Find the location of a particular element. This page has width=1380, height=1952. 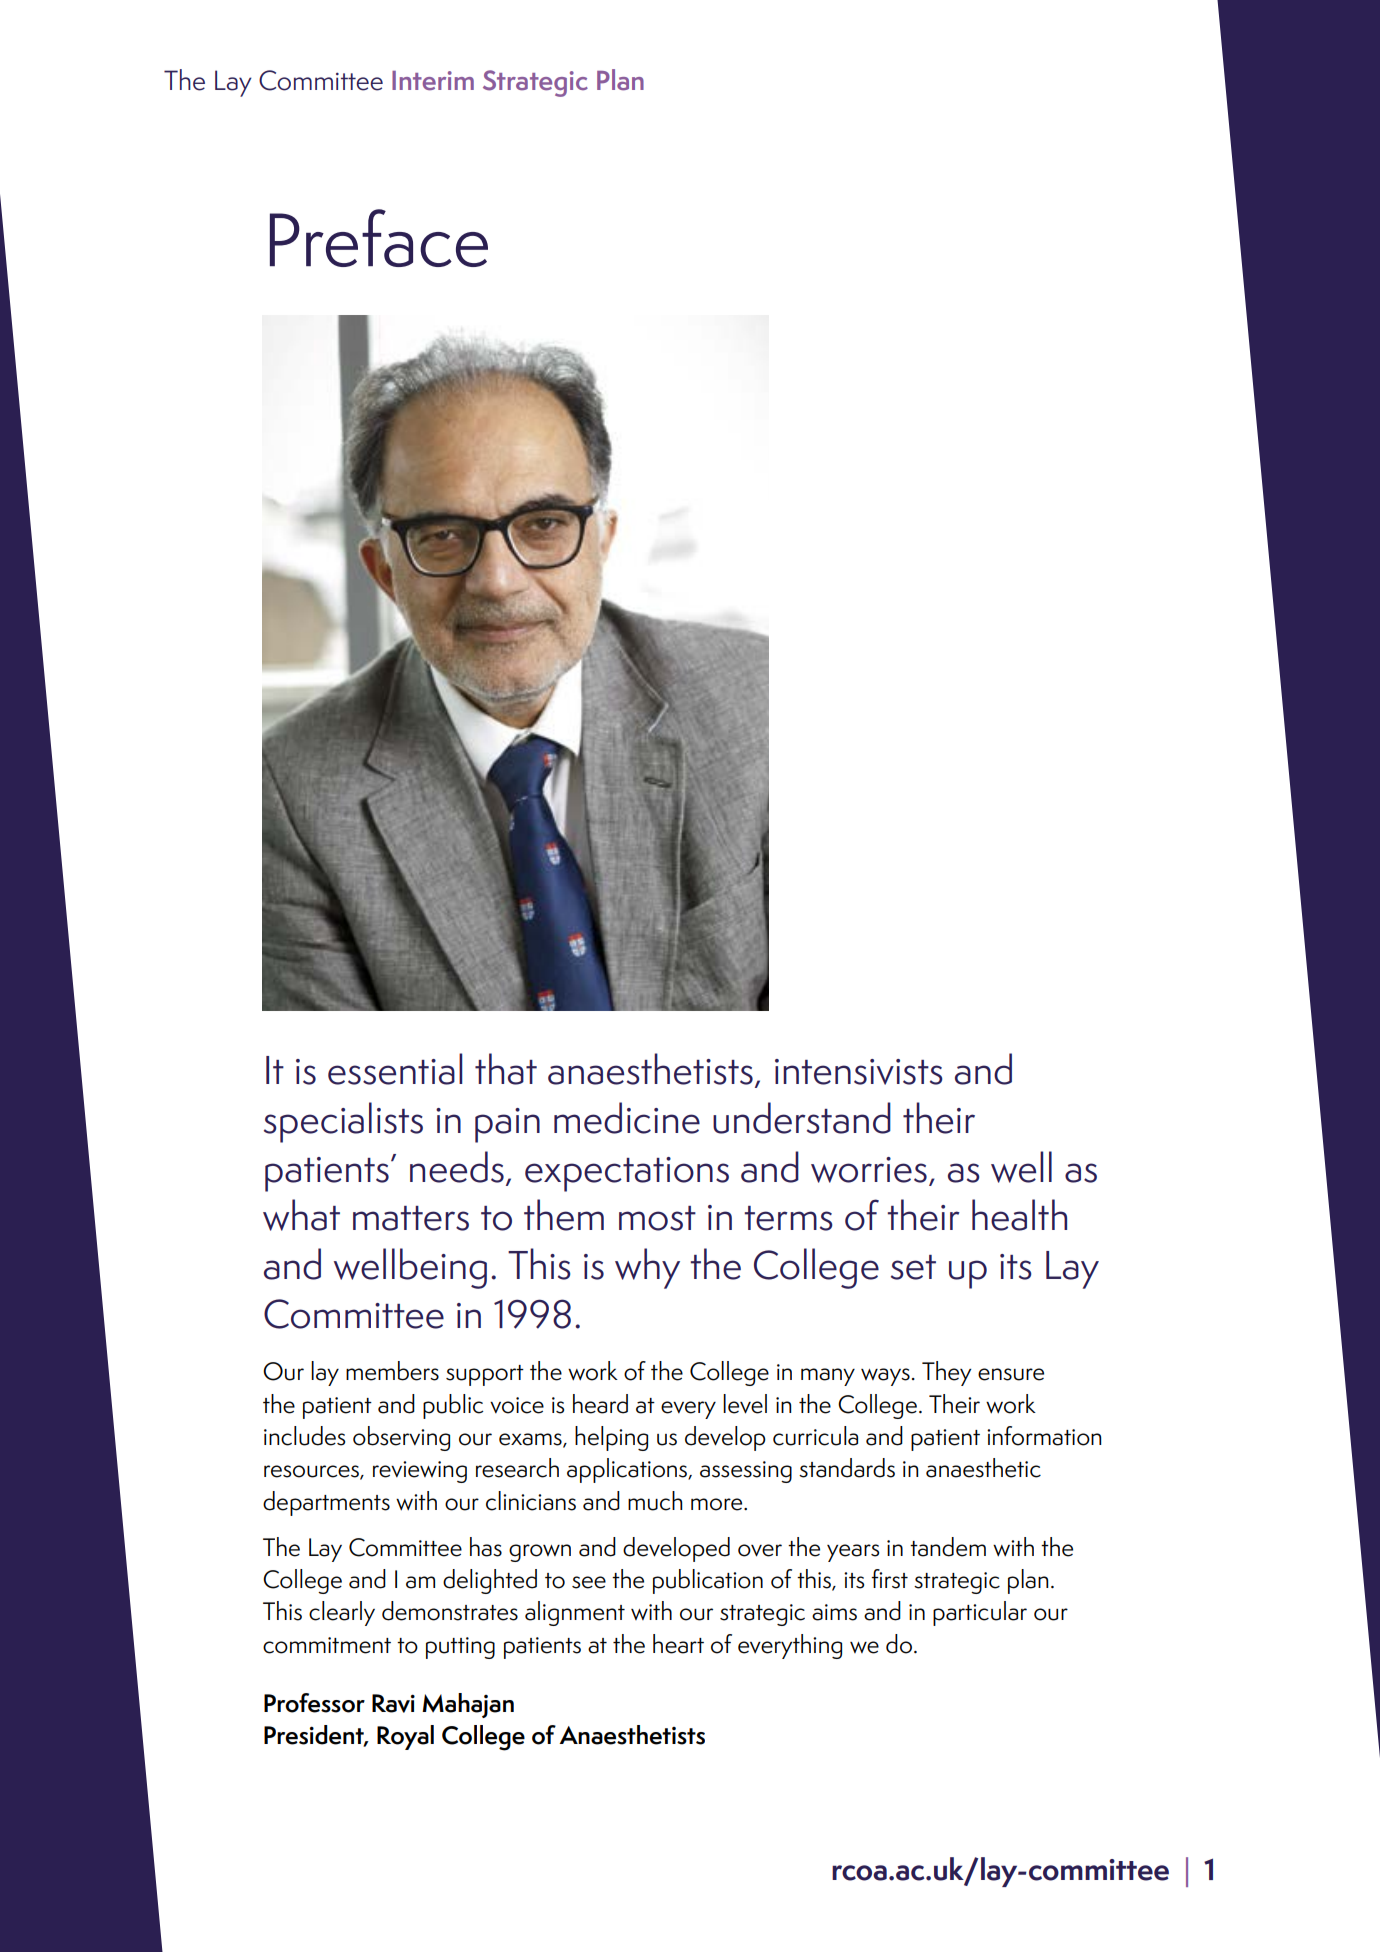

health is located at coordinates (1019, 1215).
